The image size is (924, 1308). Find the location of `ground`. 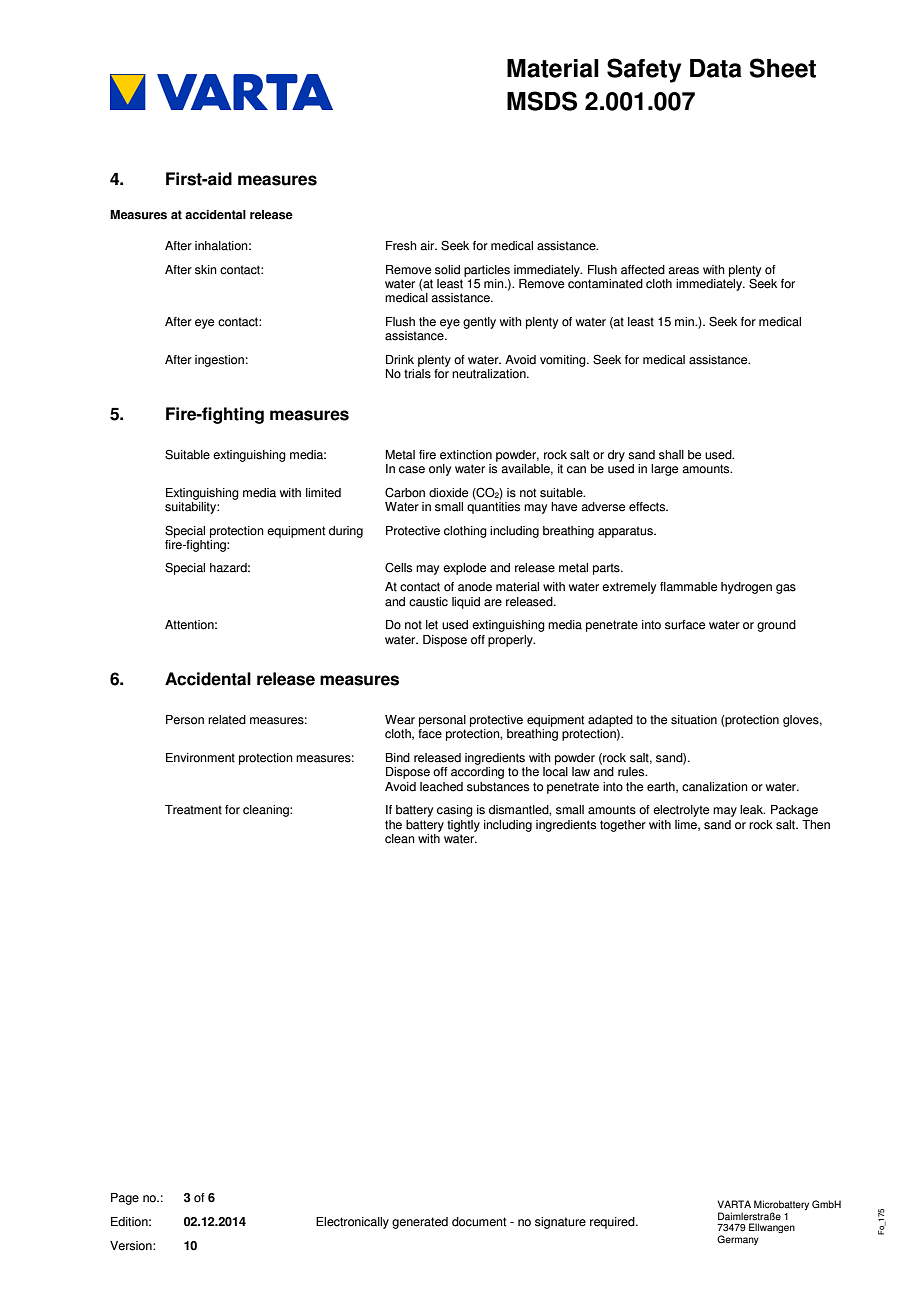

ground is located at coordinates (776, 626).
